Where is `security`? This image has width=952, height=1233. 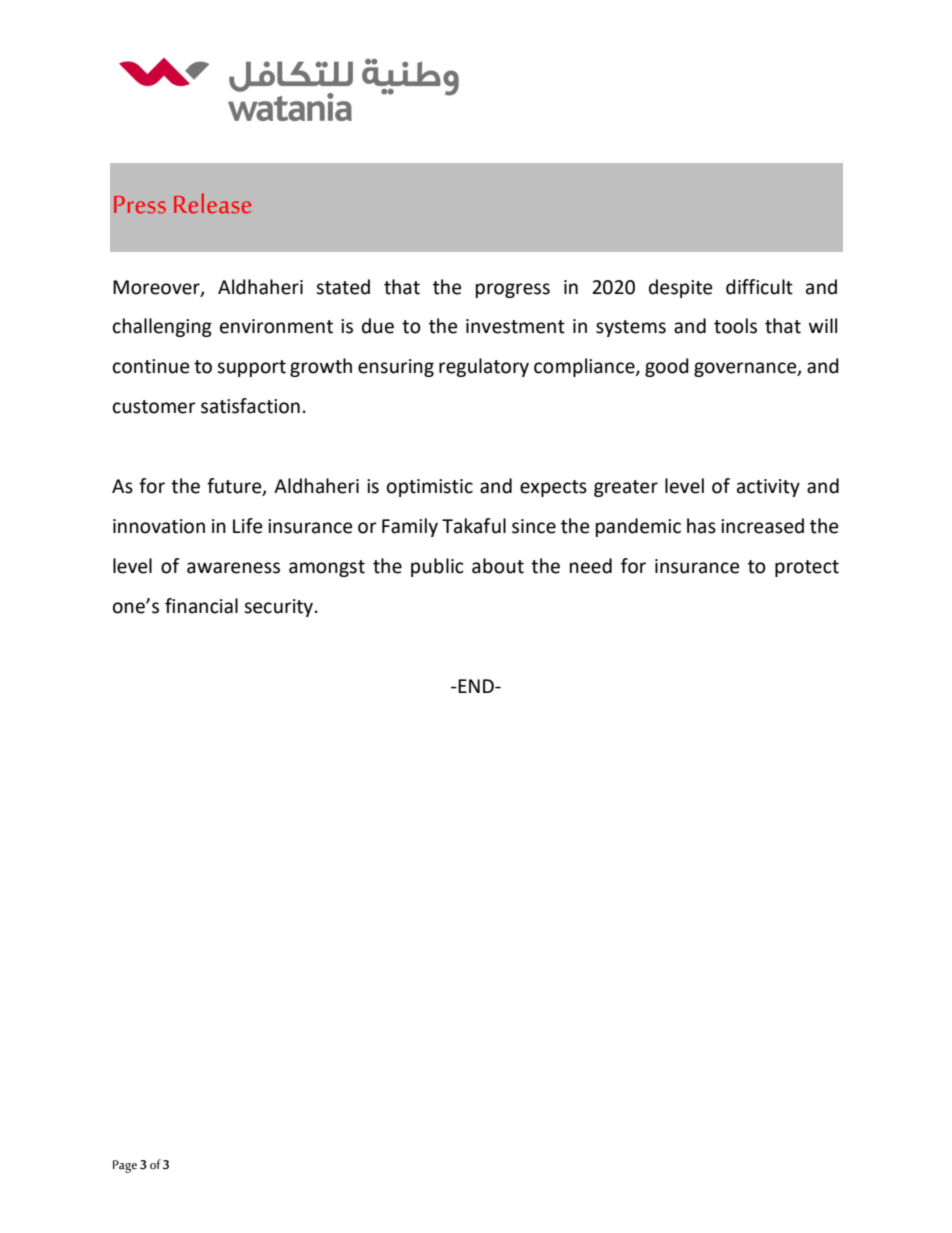
security is located at coordinates (280, 608).
